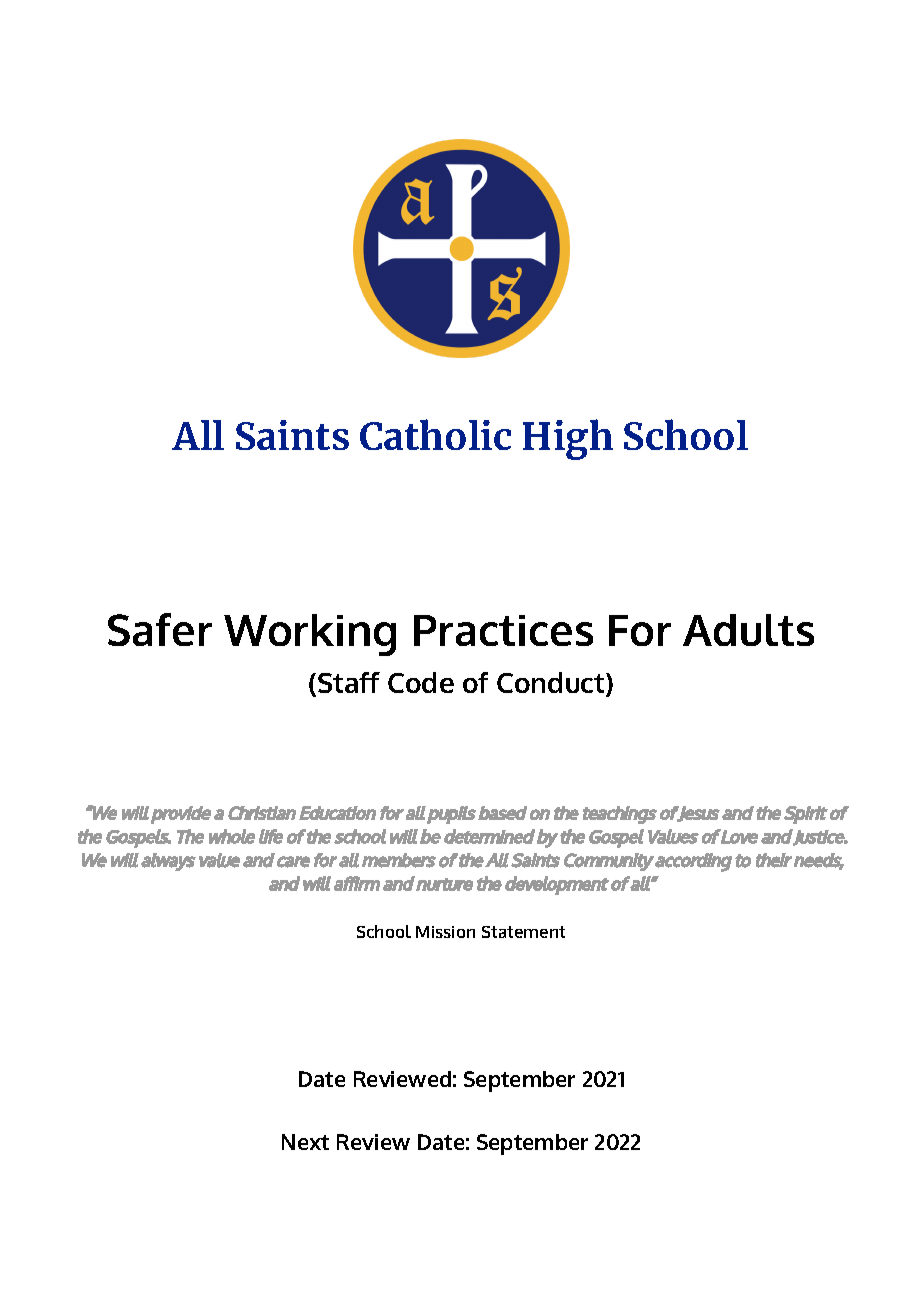  I want to click on High, so click(568, 439).
